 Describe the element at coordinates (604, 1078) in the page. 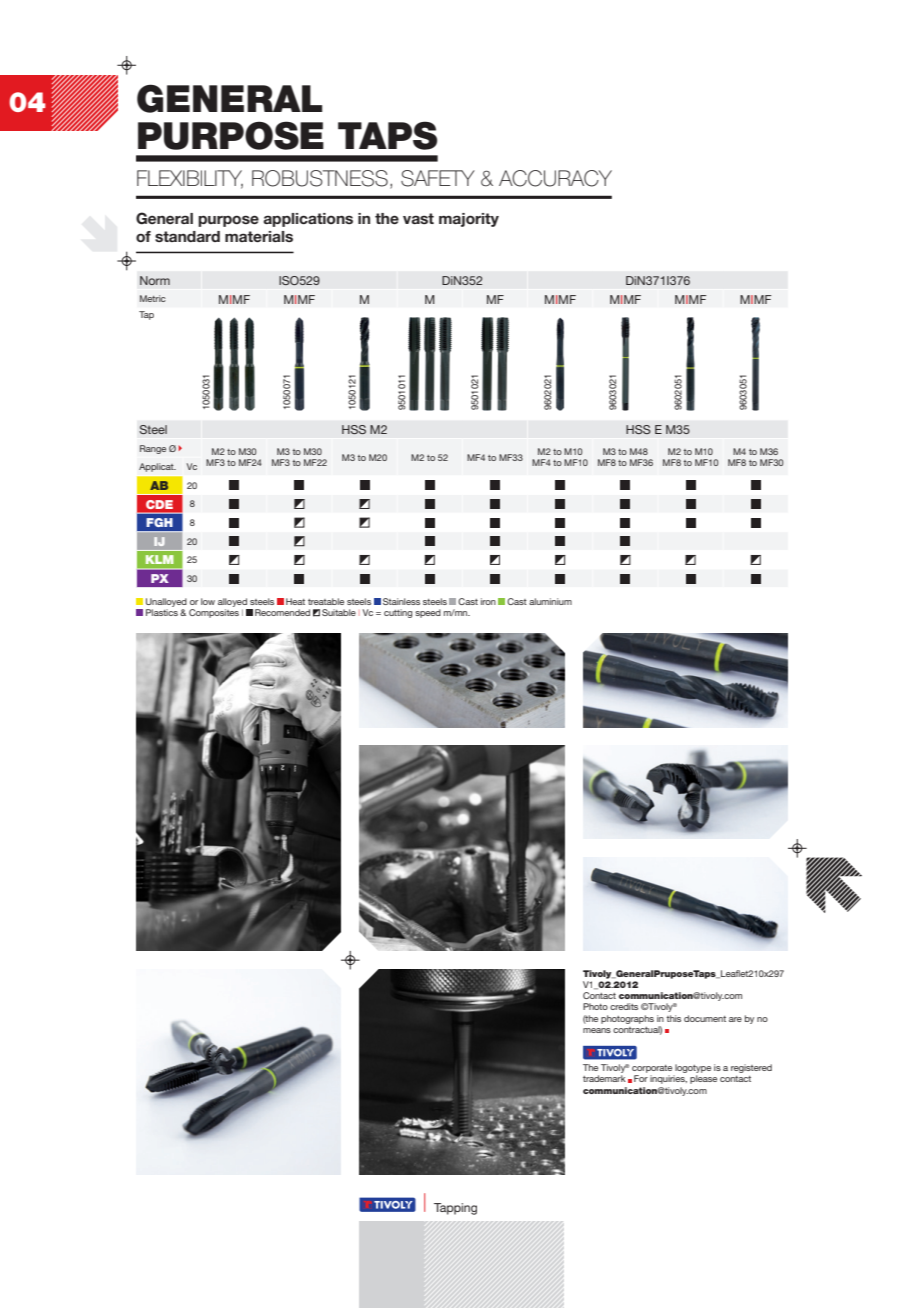

I see `trademark` at that location.
